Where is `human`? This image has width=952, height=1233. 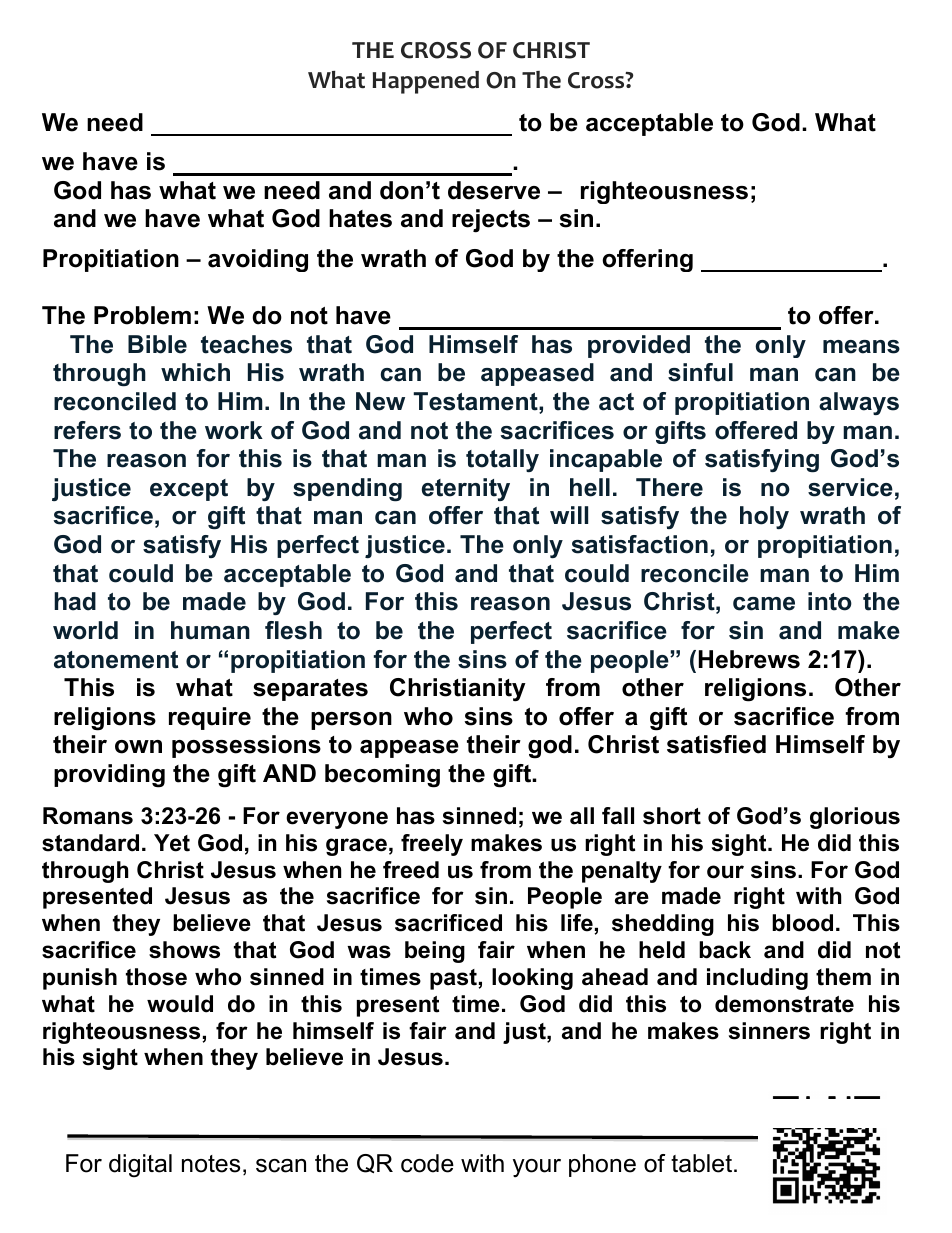 human is located at coordinates (210, 630).
